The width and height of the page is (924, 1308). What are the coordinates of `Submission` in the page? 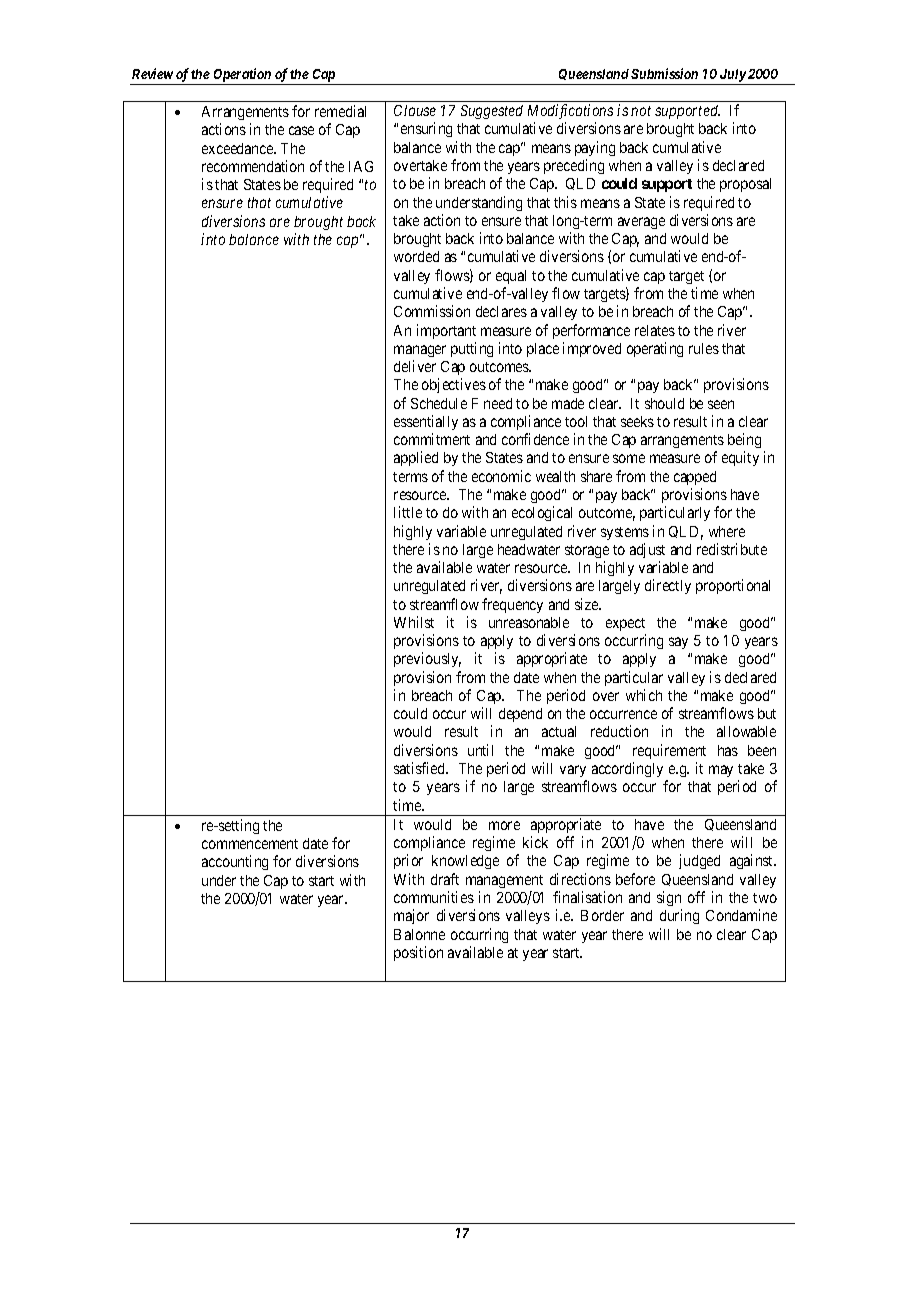 It's located at (664, 73).
